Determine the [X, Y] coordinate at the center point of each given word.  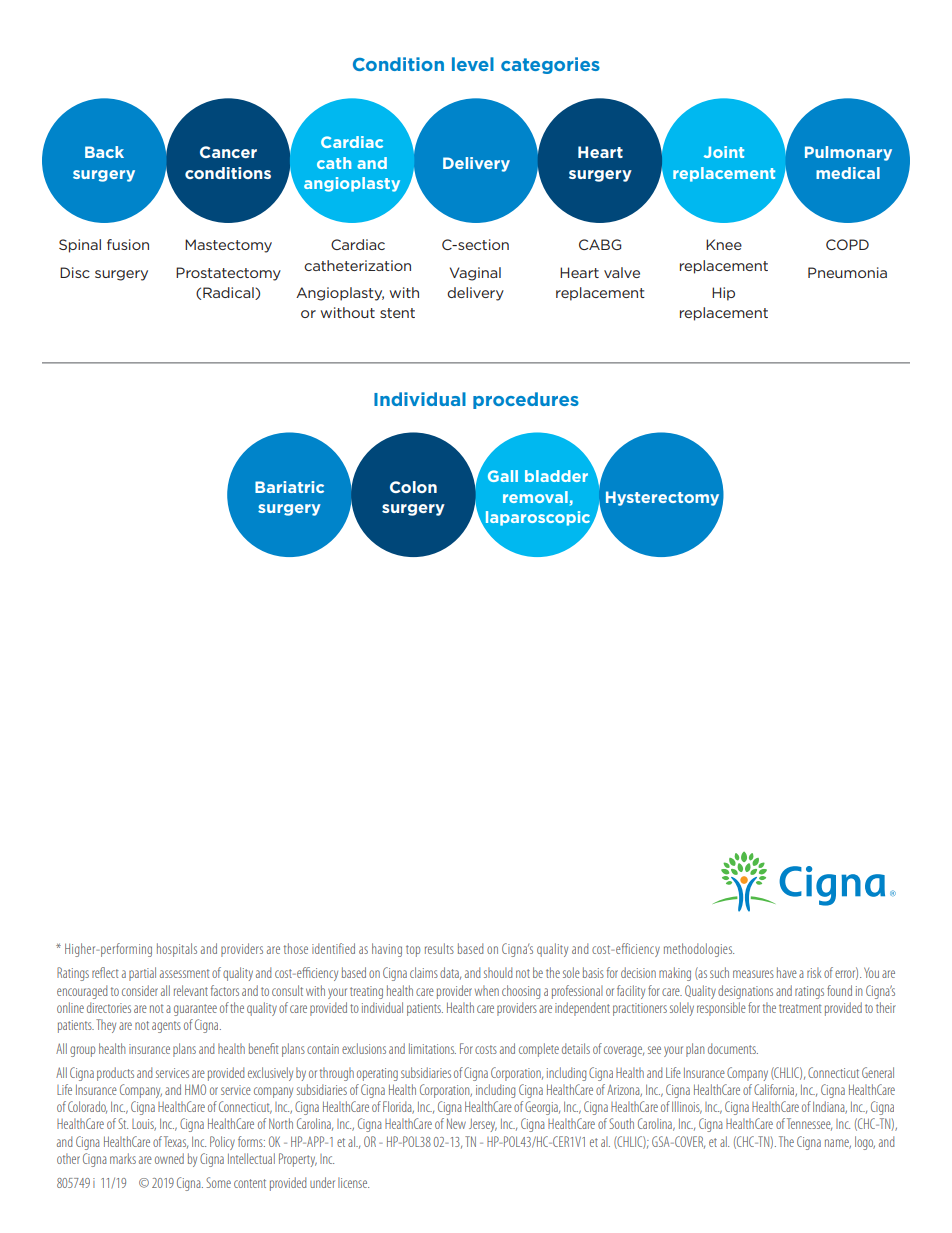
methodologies [699, 950]
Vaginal [475, 274]
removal [535, 497]
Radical [229, 293]
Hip [723, 294]
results [439, 948]
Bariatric [289, 487]
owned [169, 1158]
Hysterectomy [662, 498]
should [498, 972]
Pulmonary [848, 153]
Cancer [228, 152]
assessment [185, 973]
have [787, 972]
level [473, 64]
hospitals [177, 950]
